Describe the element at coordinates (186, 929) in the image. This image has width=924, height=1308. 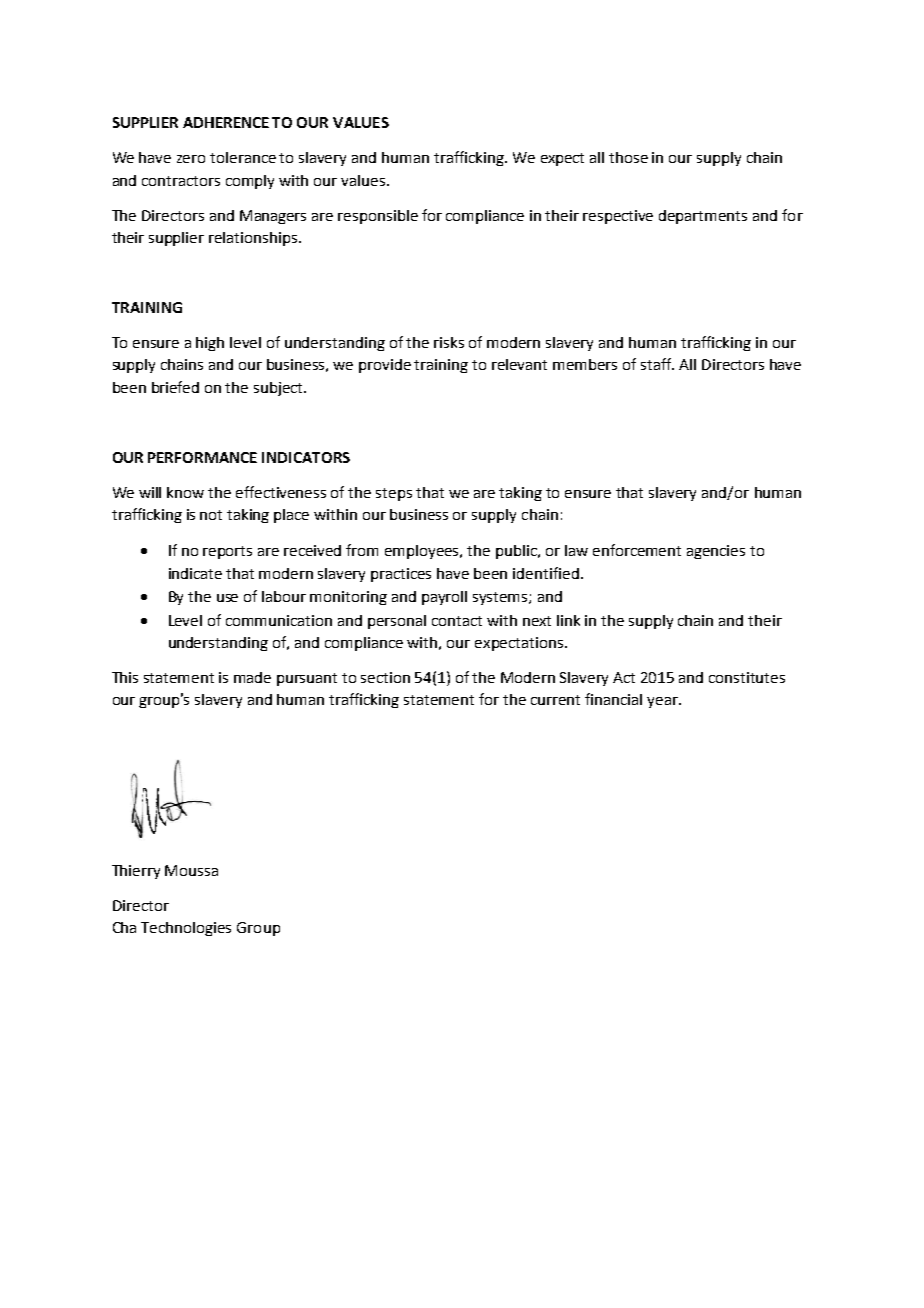
I see `Technologies` at that location.
